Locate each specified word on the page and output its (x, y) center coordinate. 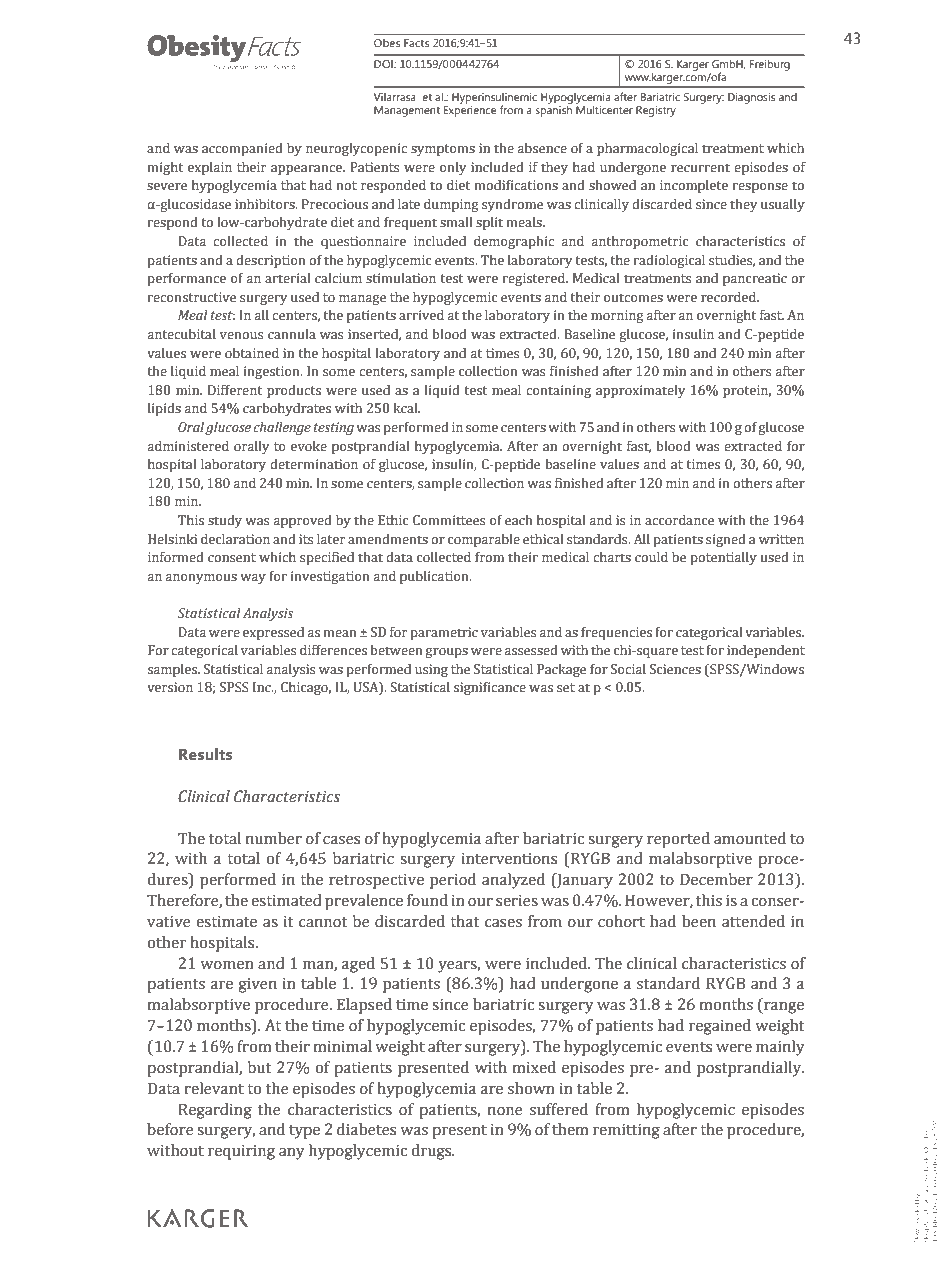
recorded (730, 297)
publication (435, 577)
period (453, 881)
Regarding (215, 1111)
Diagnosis (751, 98)
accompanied (242, 149)
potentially (723, 558)
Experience (470, 110)
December (716, 879)
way (253, 579)
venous (241, 336)
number (274, 838)
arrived (421, 315)
